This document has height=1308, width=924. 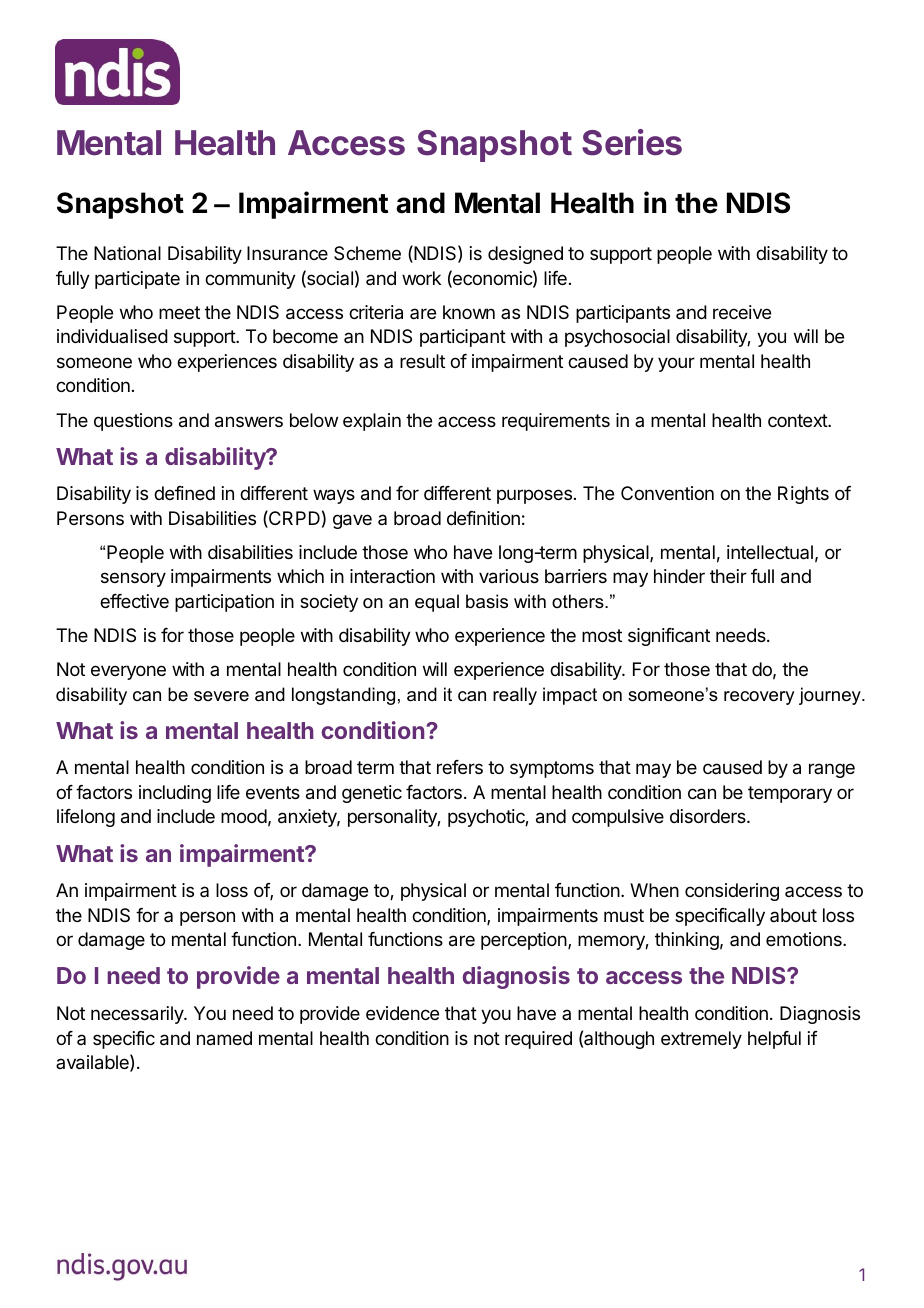 I want to click on evidence, so click(x=402, y=1013).
